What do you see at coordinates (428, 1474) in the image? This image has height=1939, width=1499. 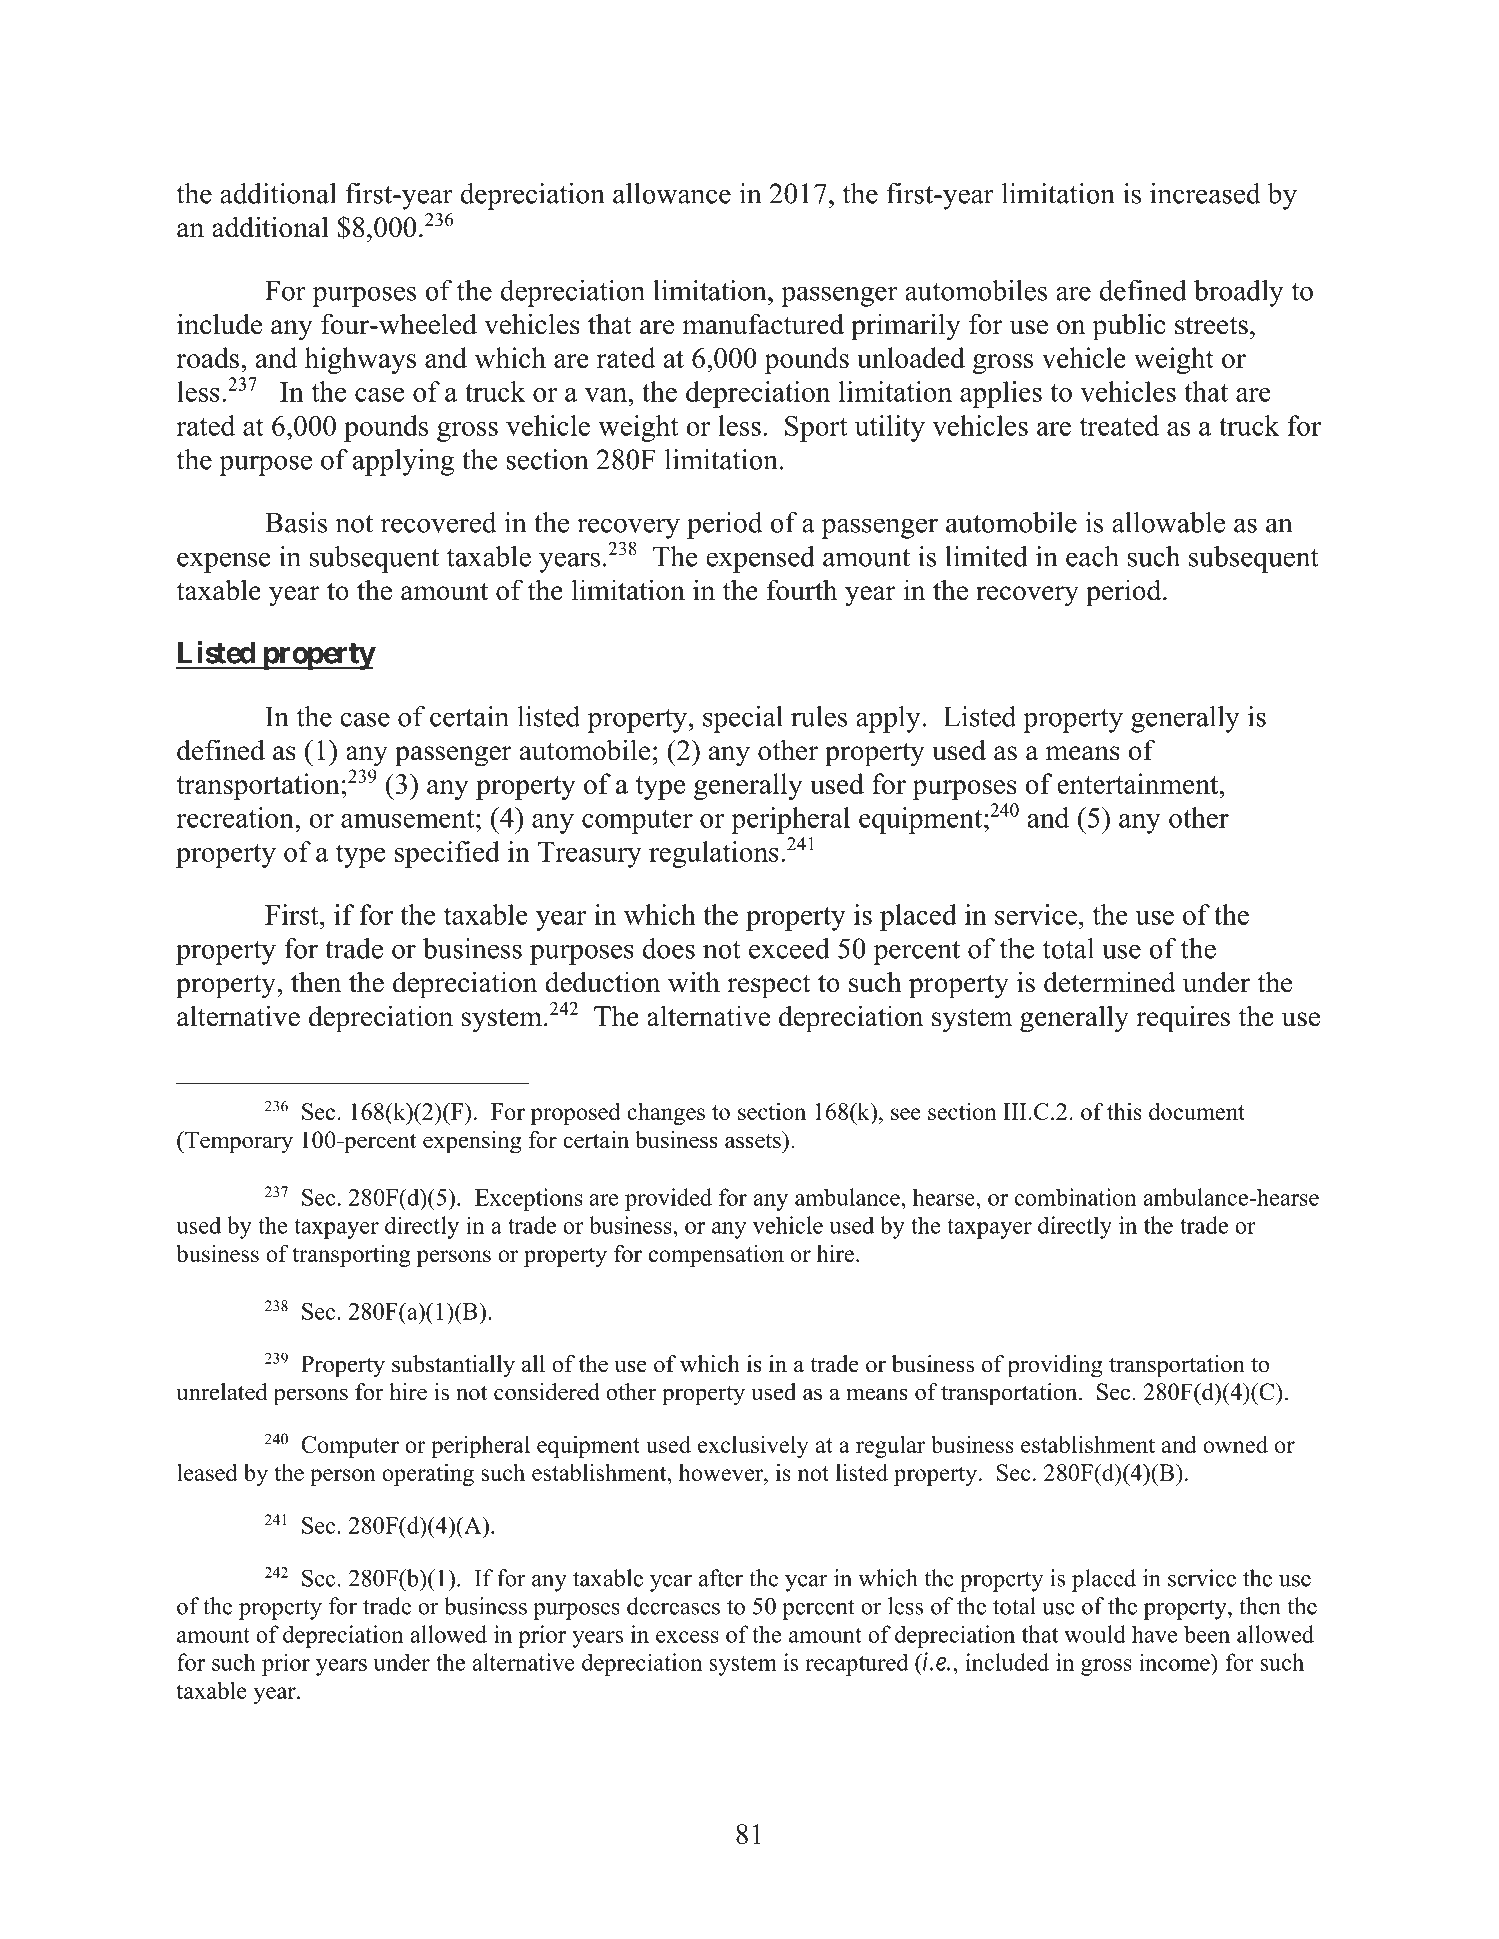 I see `operating` at bounding box center [428, 1474].
